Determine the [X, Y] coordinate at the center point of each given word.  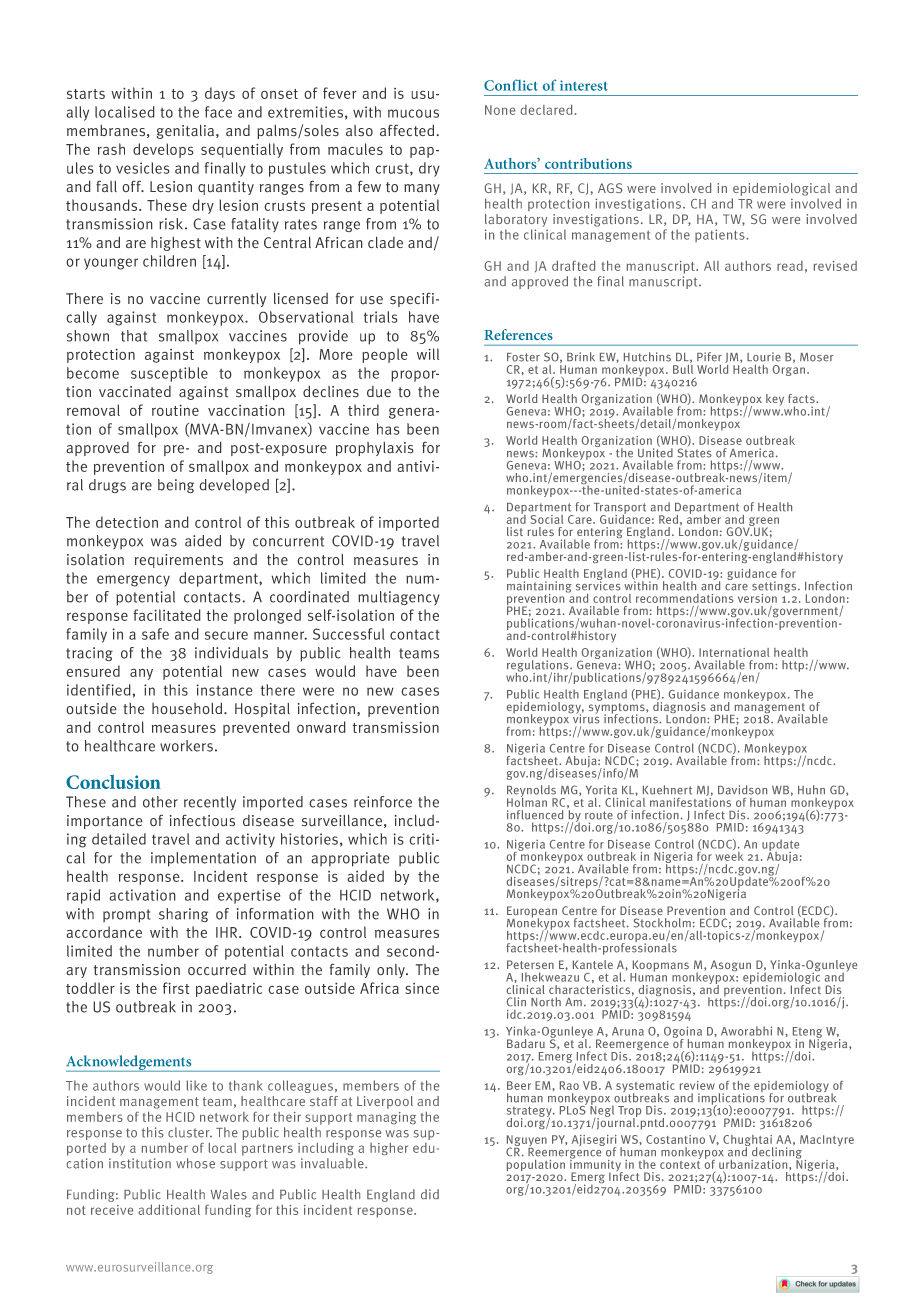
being [176, 486]
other [160, 802]
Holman [527, 801]
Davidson [742, 790]
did [430, 1194]
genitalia [187, 131]
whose [195, 1163]
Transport [620, 509]
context [680, 1163]
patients [721, 235]
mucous [413, 113]
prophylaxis [375, 449]
